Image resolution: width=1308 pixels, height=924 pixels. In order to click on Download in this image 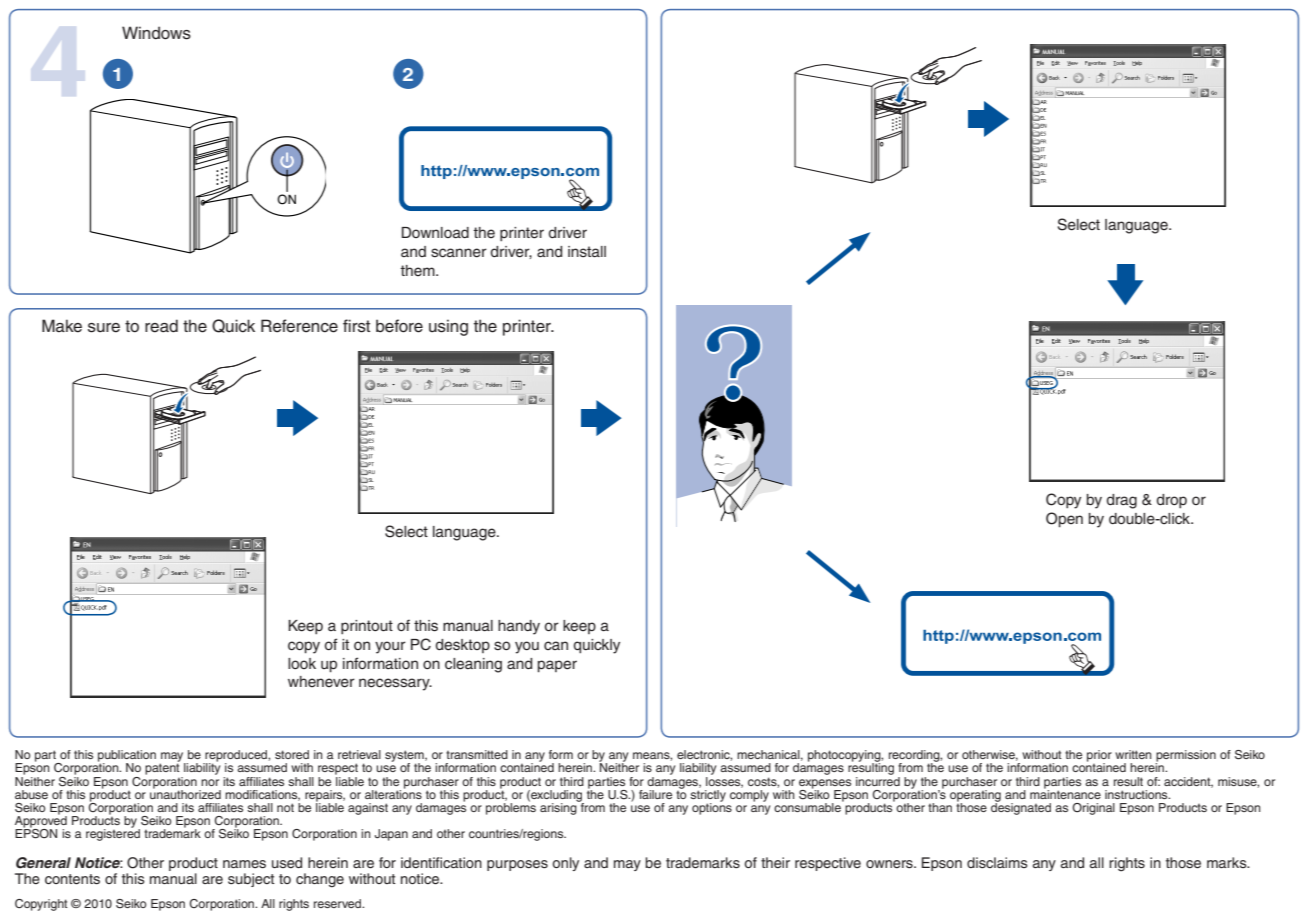, I will do `click(435, 233)`.
